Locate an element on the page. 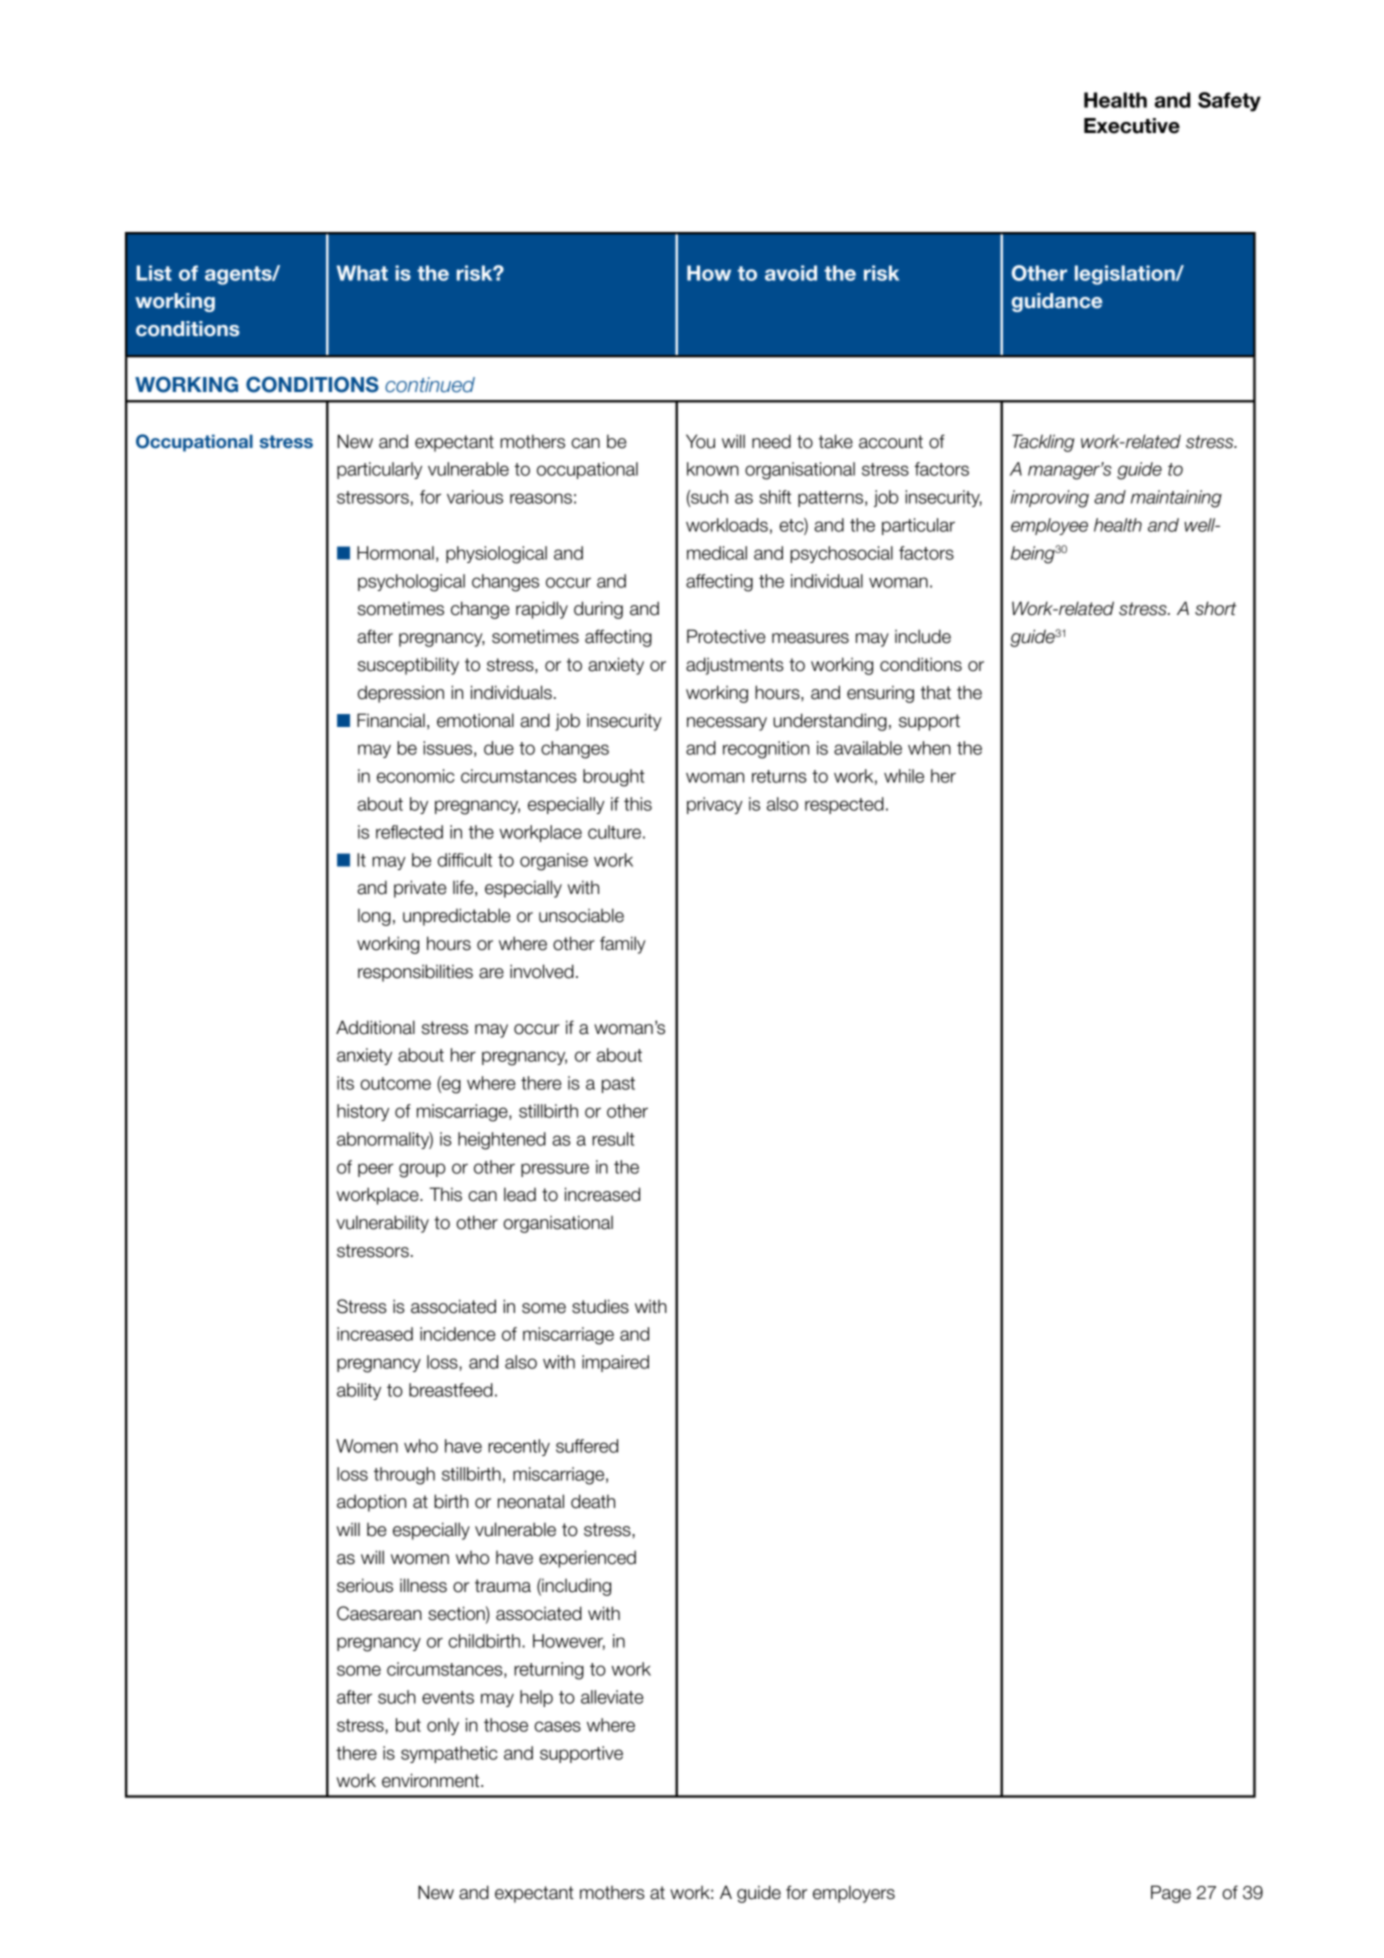 Image resolution: width=1384 pixels, height=1958 pixels. avoid is located at coordinates (791, 273).
